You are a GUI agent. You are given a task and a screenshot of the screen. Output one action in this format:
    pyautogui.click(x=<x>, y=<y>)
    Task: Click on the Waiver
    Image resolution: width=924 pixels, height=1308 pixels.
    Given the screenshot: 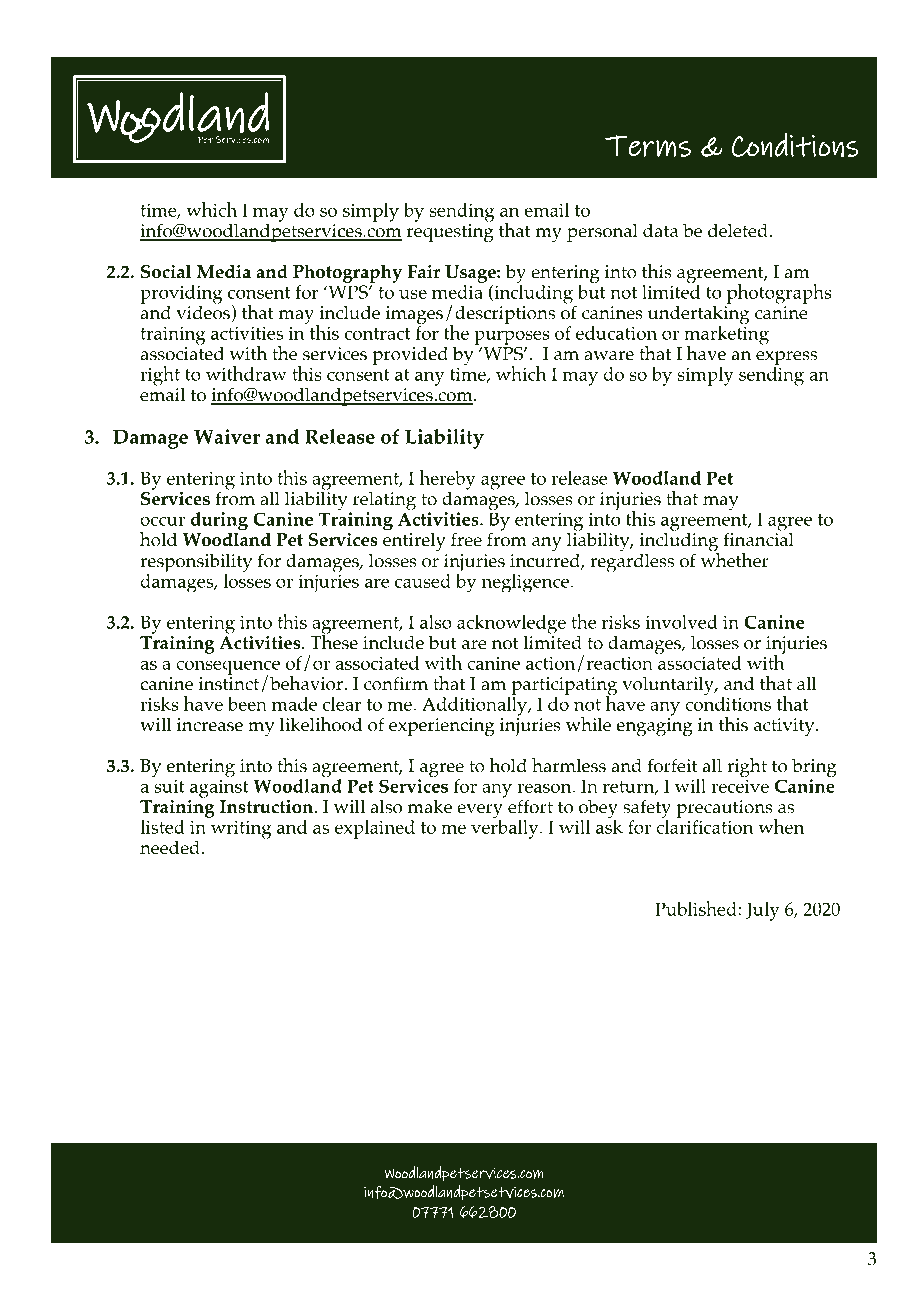 What is the action you would take?
    pyautogui.click(x=227, y=436)
